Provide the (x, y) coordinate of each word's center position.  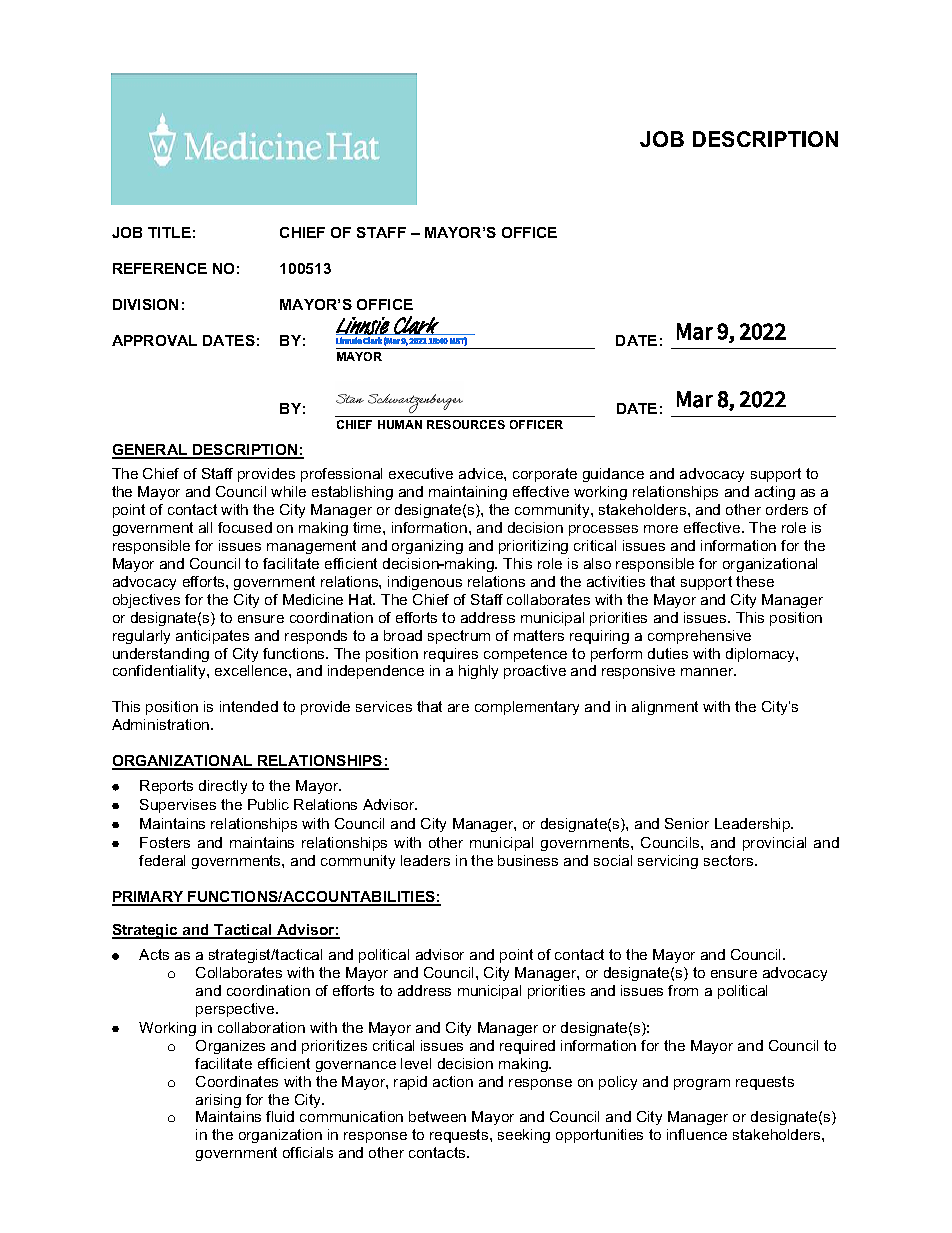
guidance (613, 475)
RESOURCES (466, 424)
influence (697, 1134)
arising (218, 1101)
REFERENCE (160, 268)
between (437, 1116)
